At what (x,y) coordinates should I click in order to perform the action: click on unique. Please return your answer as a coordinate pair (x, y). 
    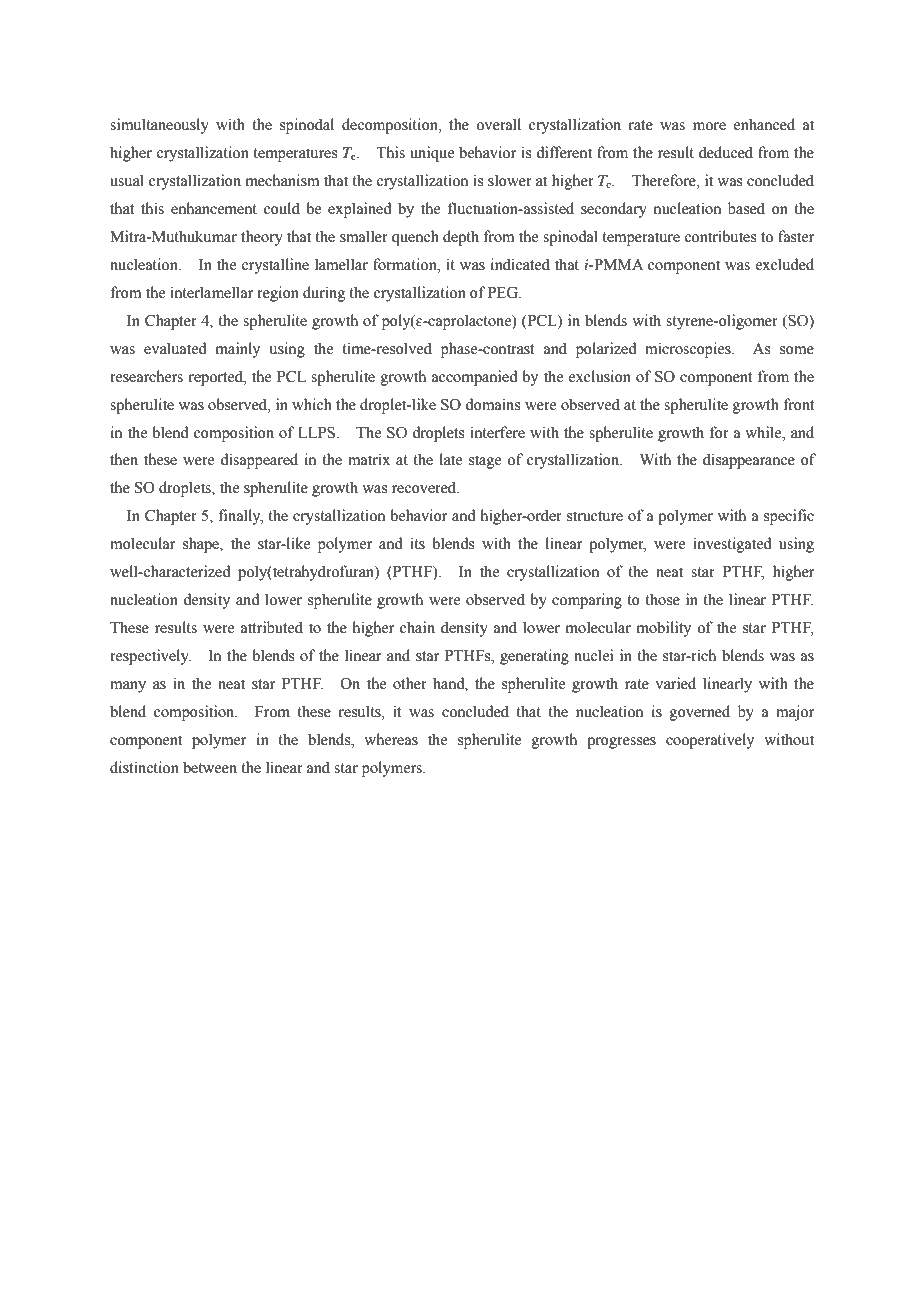
    Looking at the image, I should click on (432, 154).
